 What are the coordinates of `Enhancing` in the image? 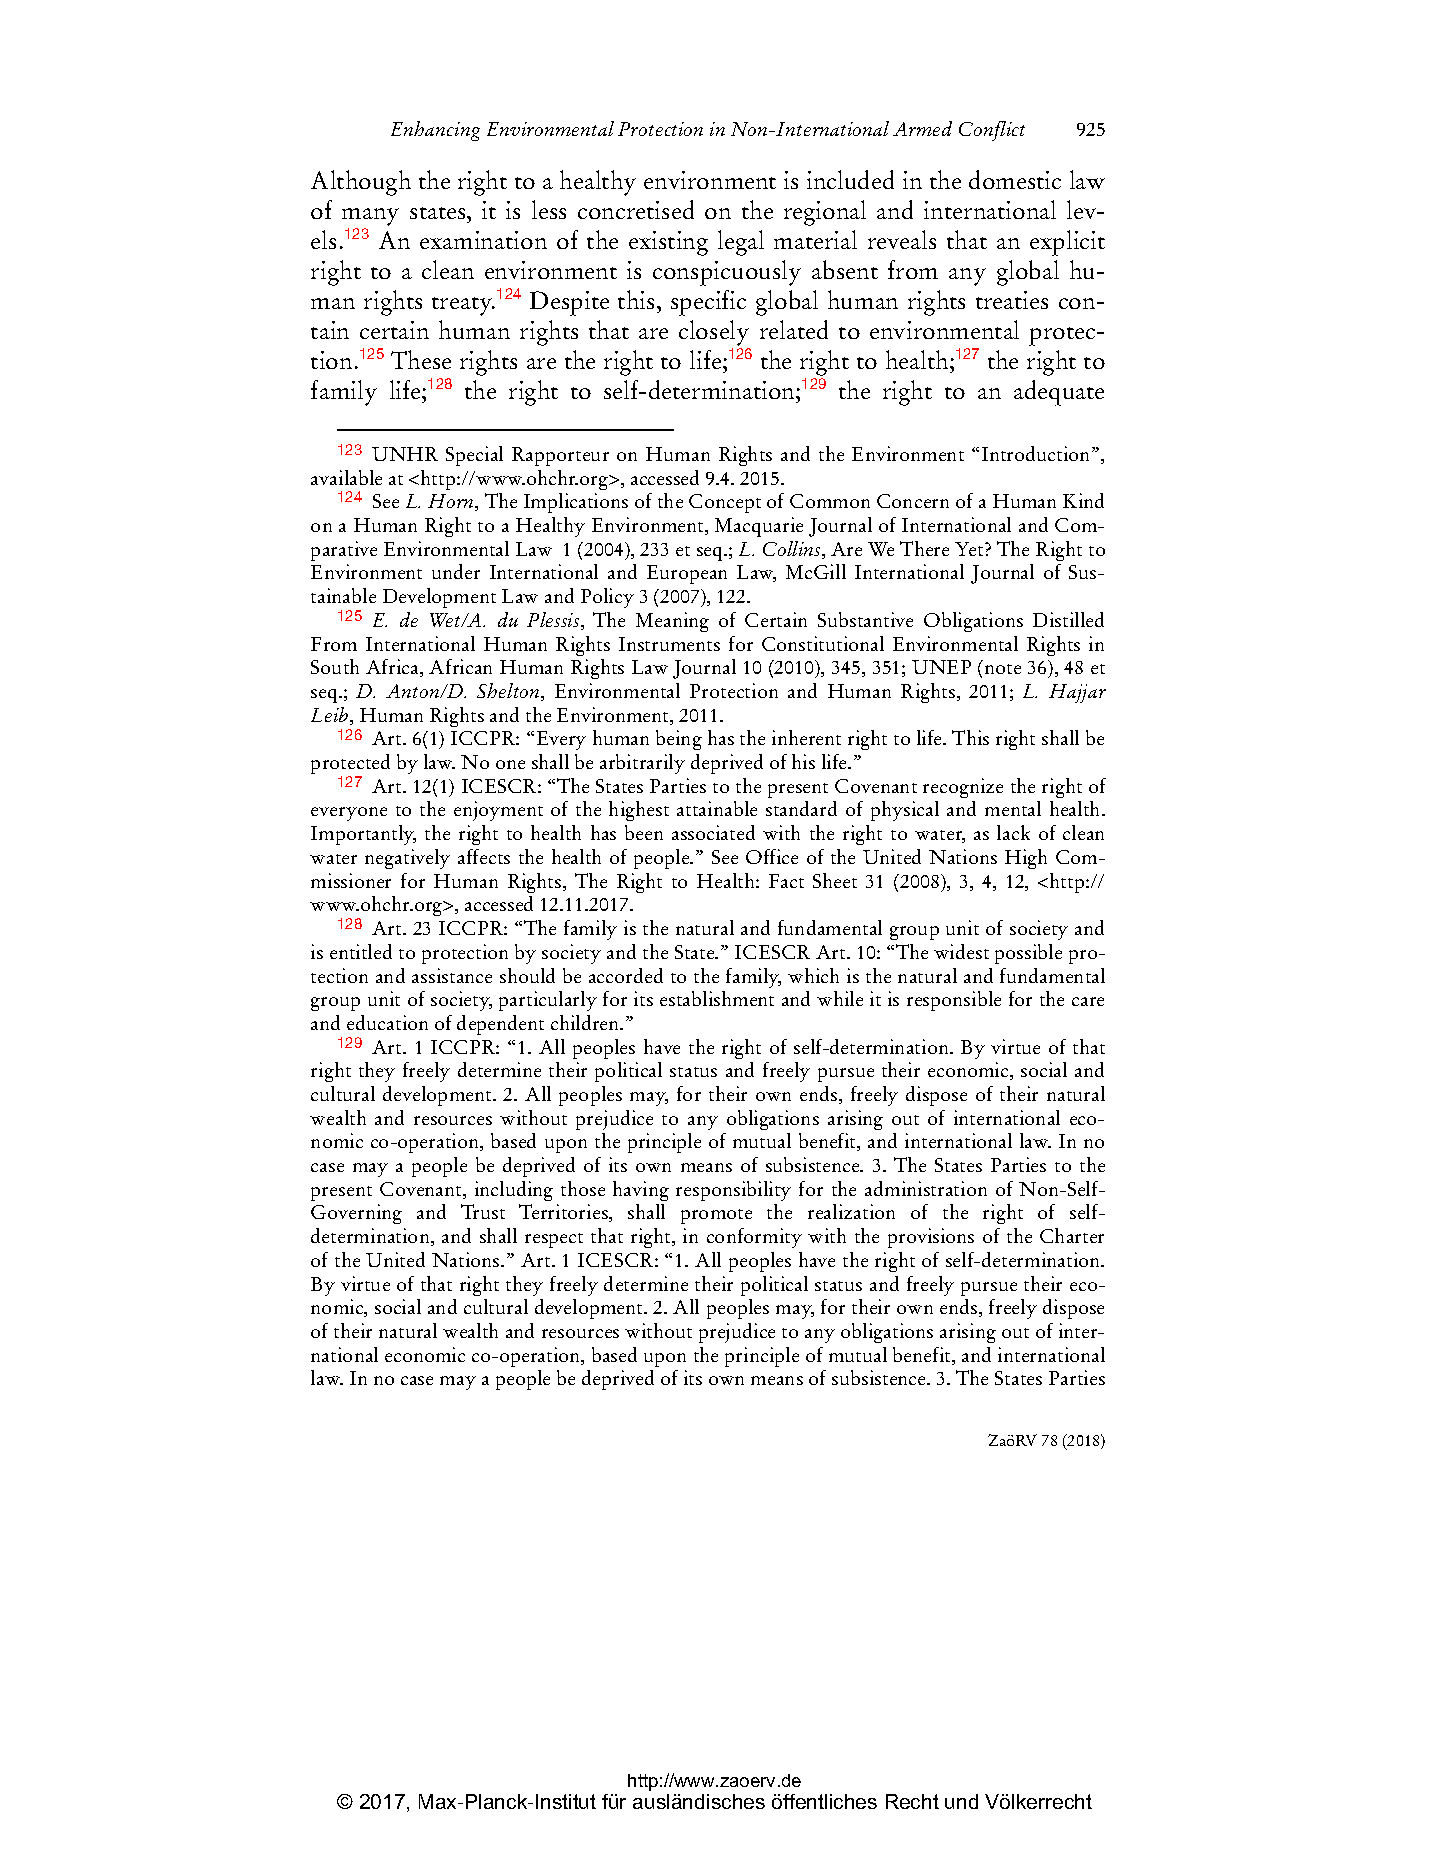 It's located at (435, 131).
